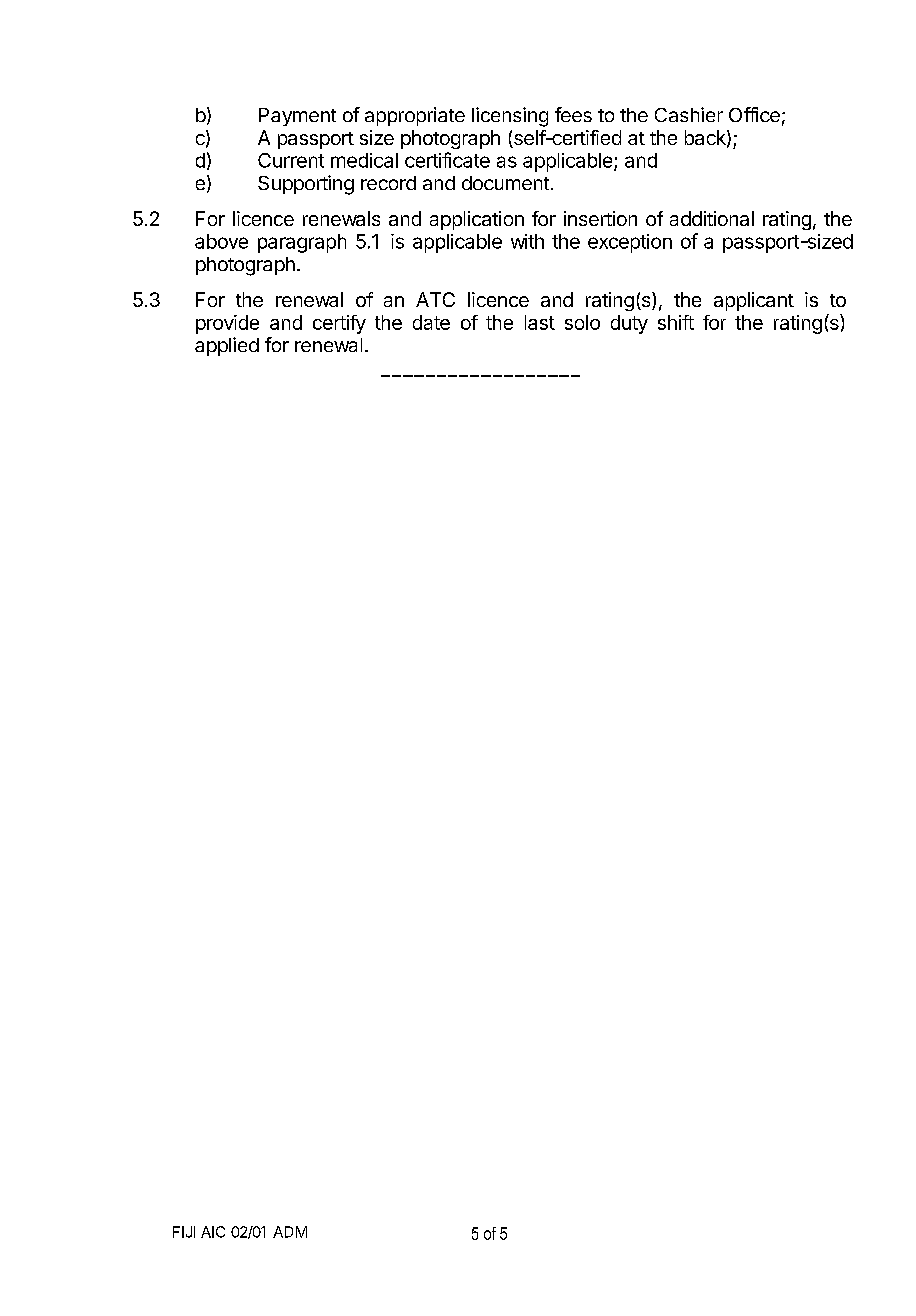 The height and width of the image is (1316, 916). I want to click on duty, so click(629, 324).
